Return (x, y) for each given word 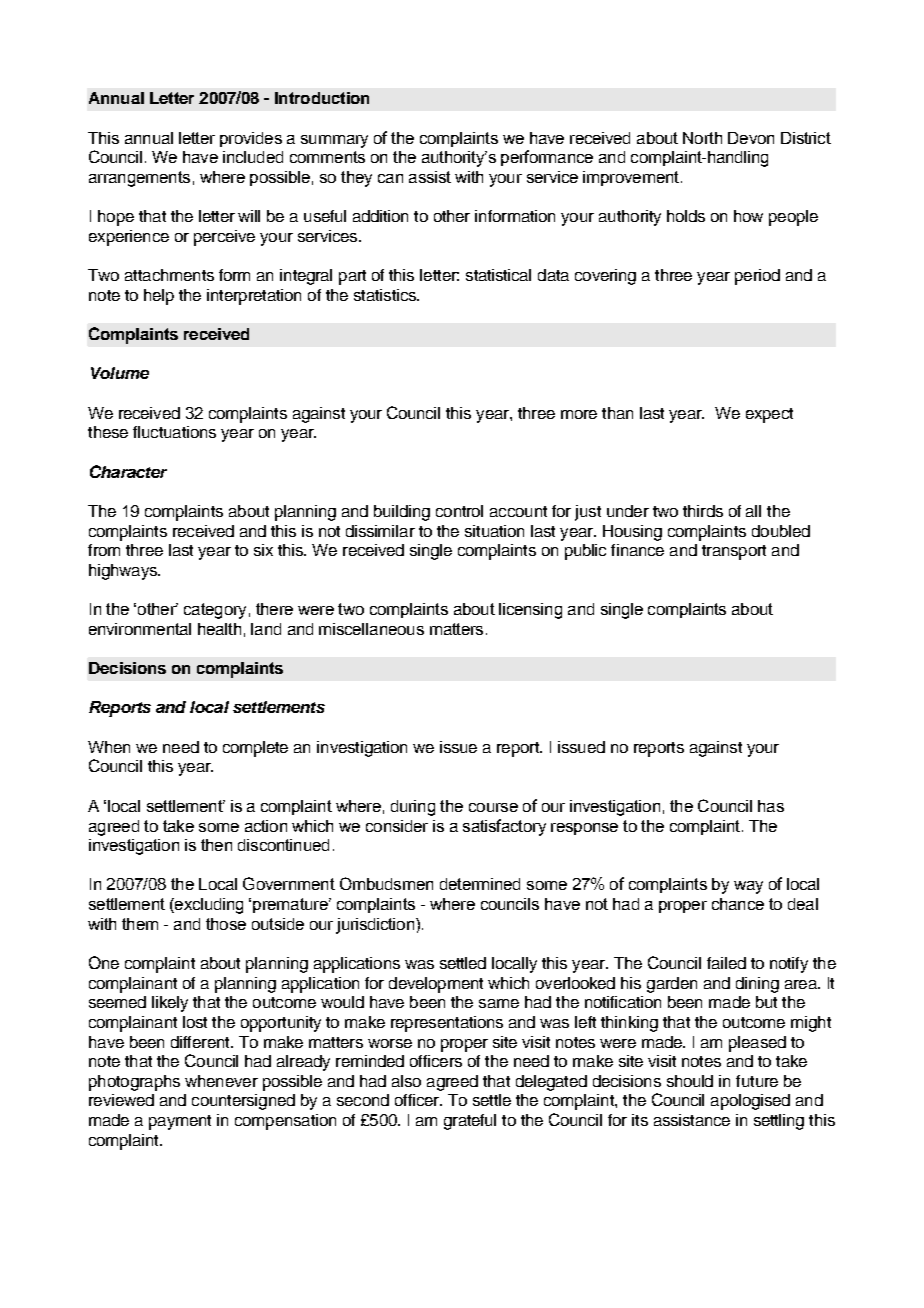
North (702, 138)
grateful (470, 1122)
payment (180, 1122)
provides (251, 139)
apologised (750, 1102)
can (390, 178)
